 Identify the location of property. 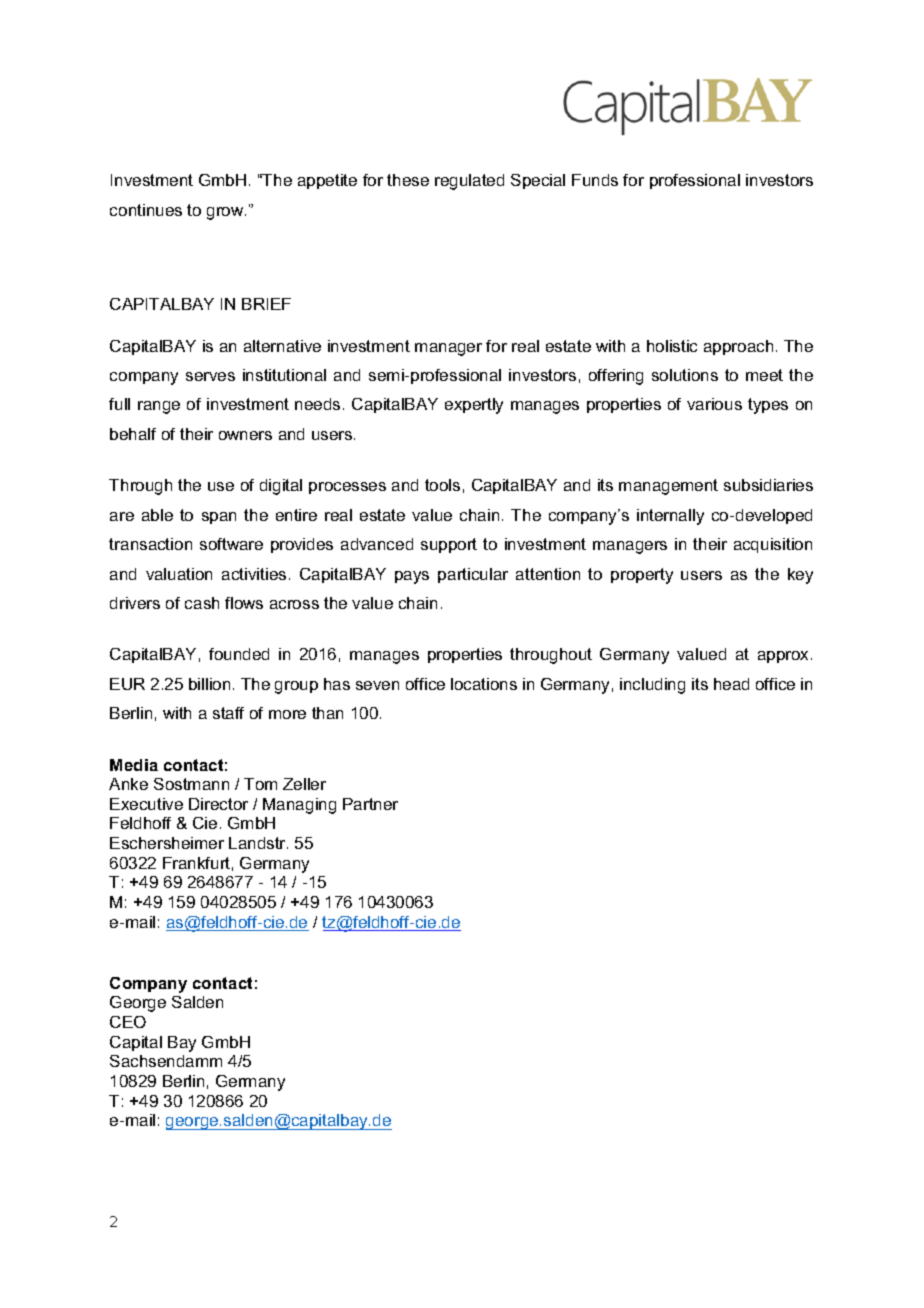
(642, 576).
